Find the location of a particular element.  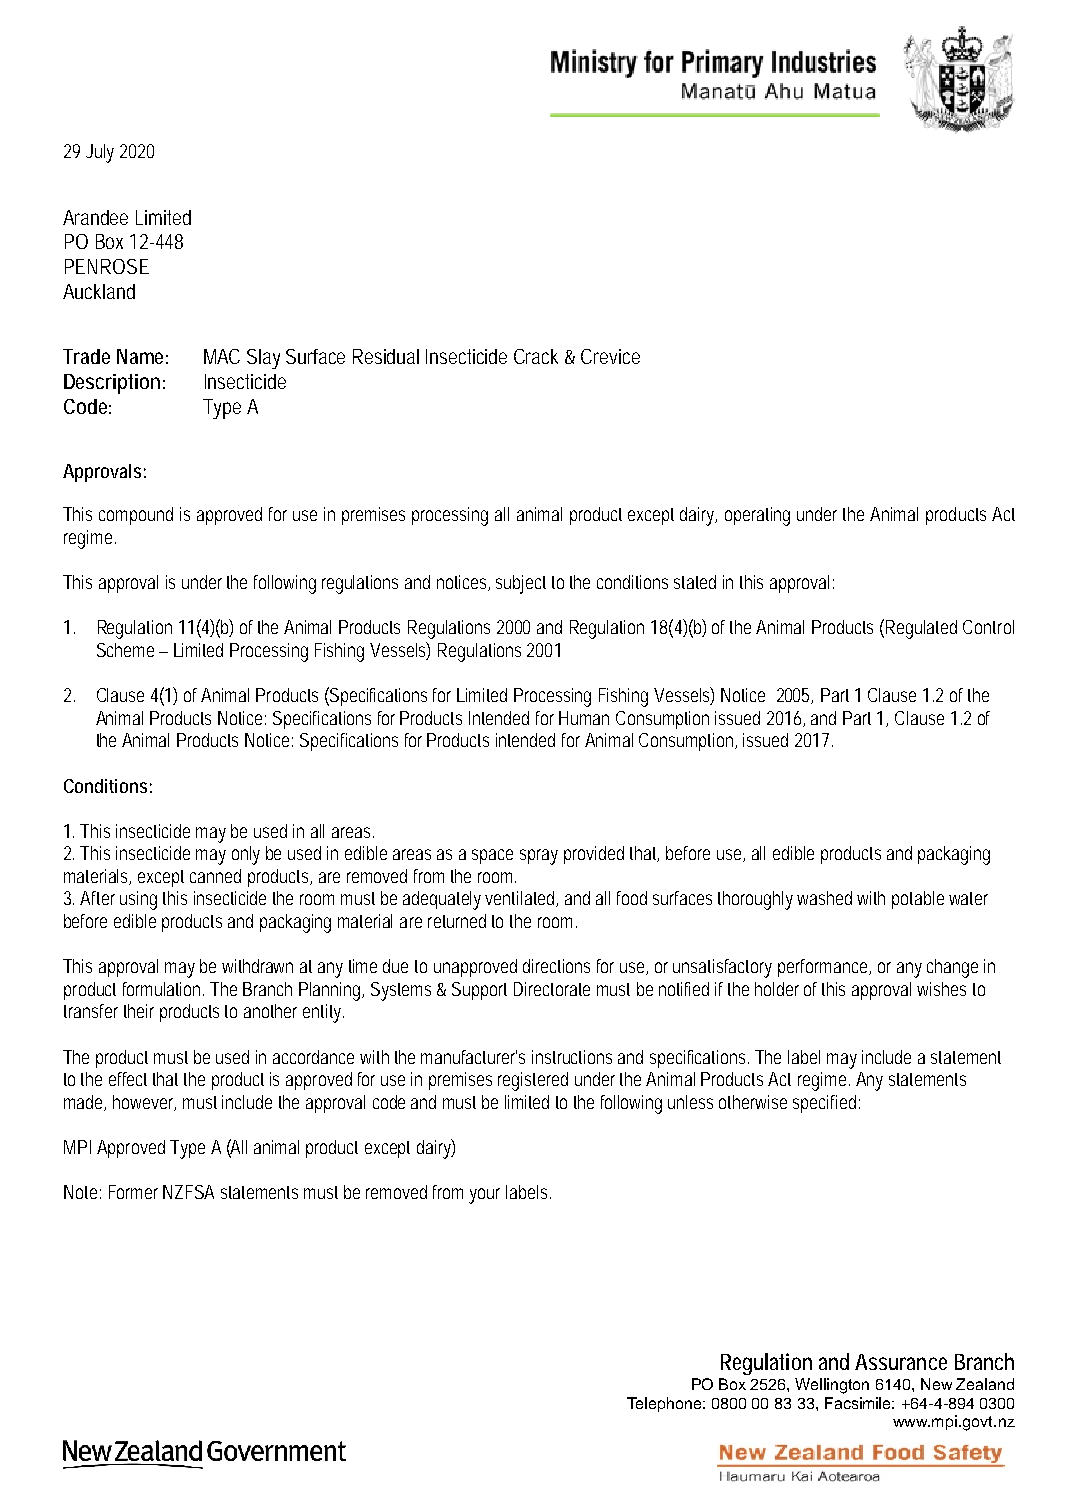

Telephone is located at coordinates (666, 1404).
